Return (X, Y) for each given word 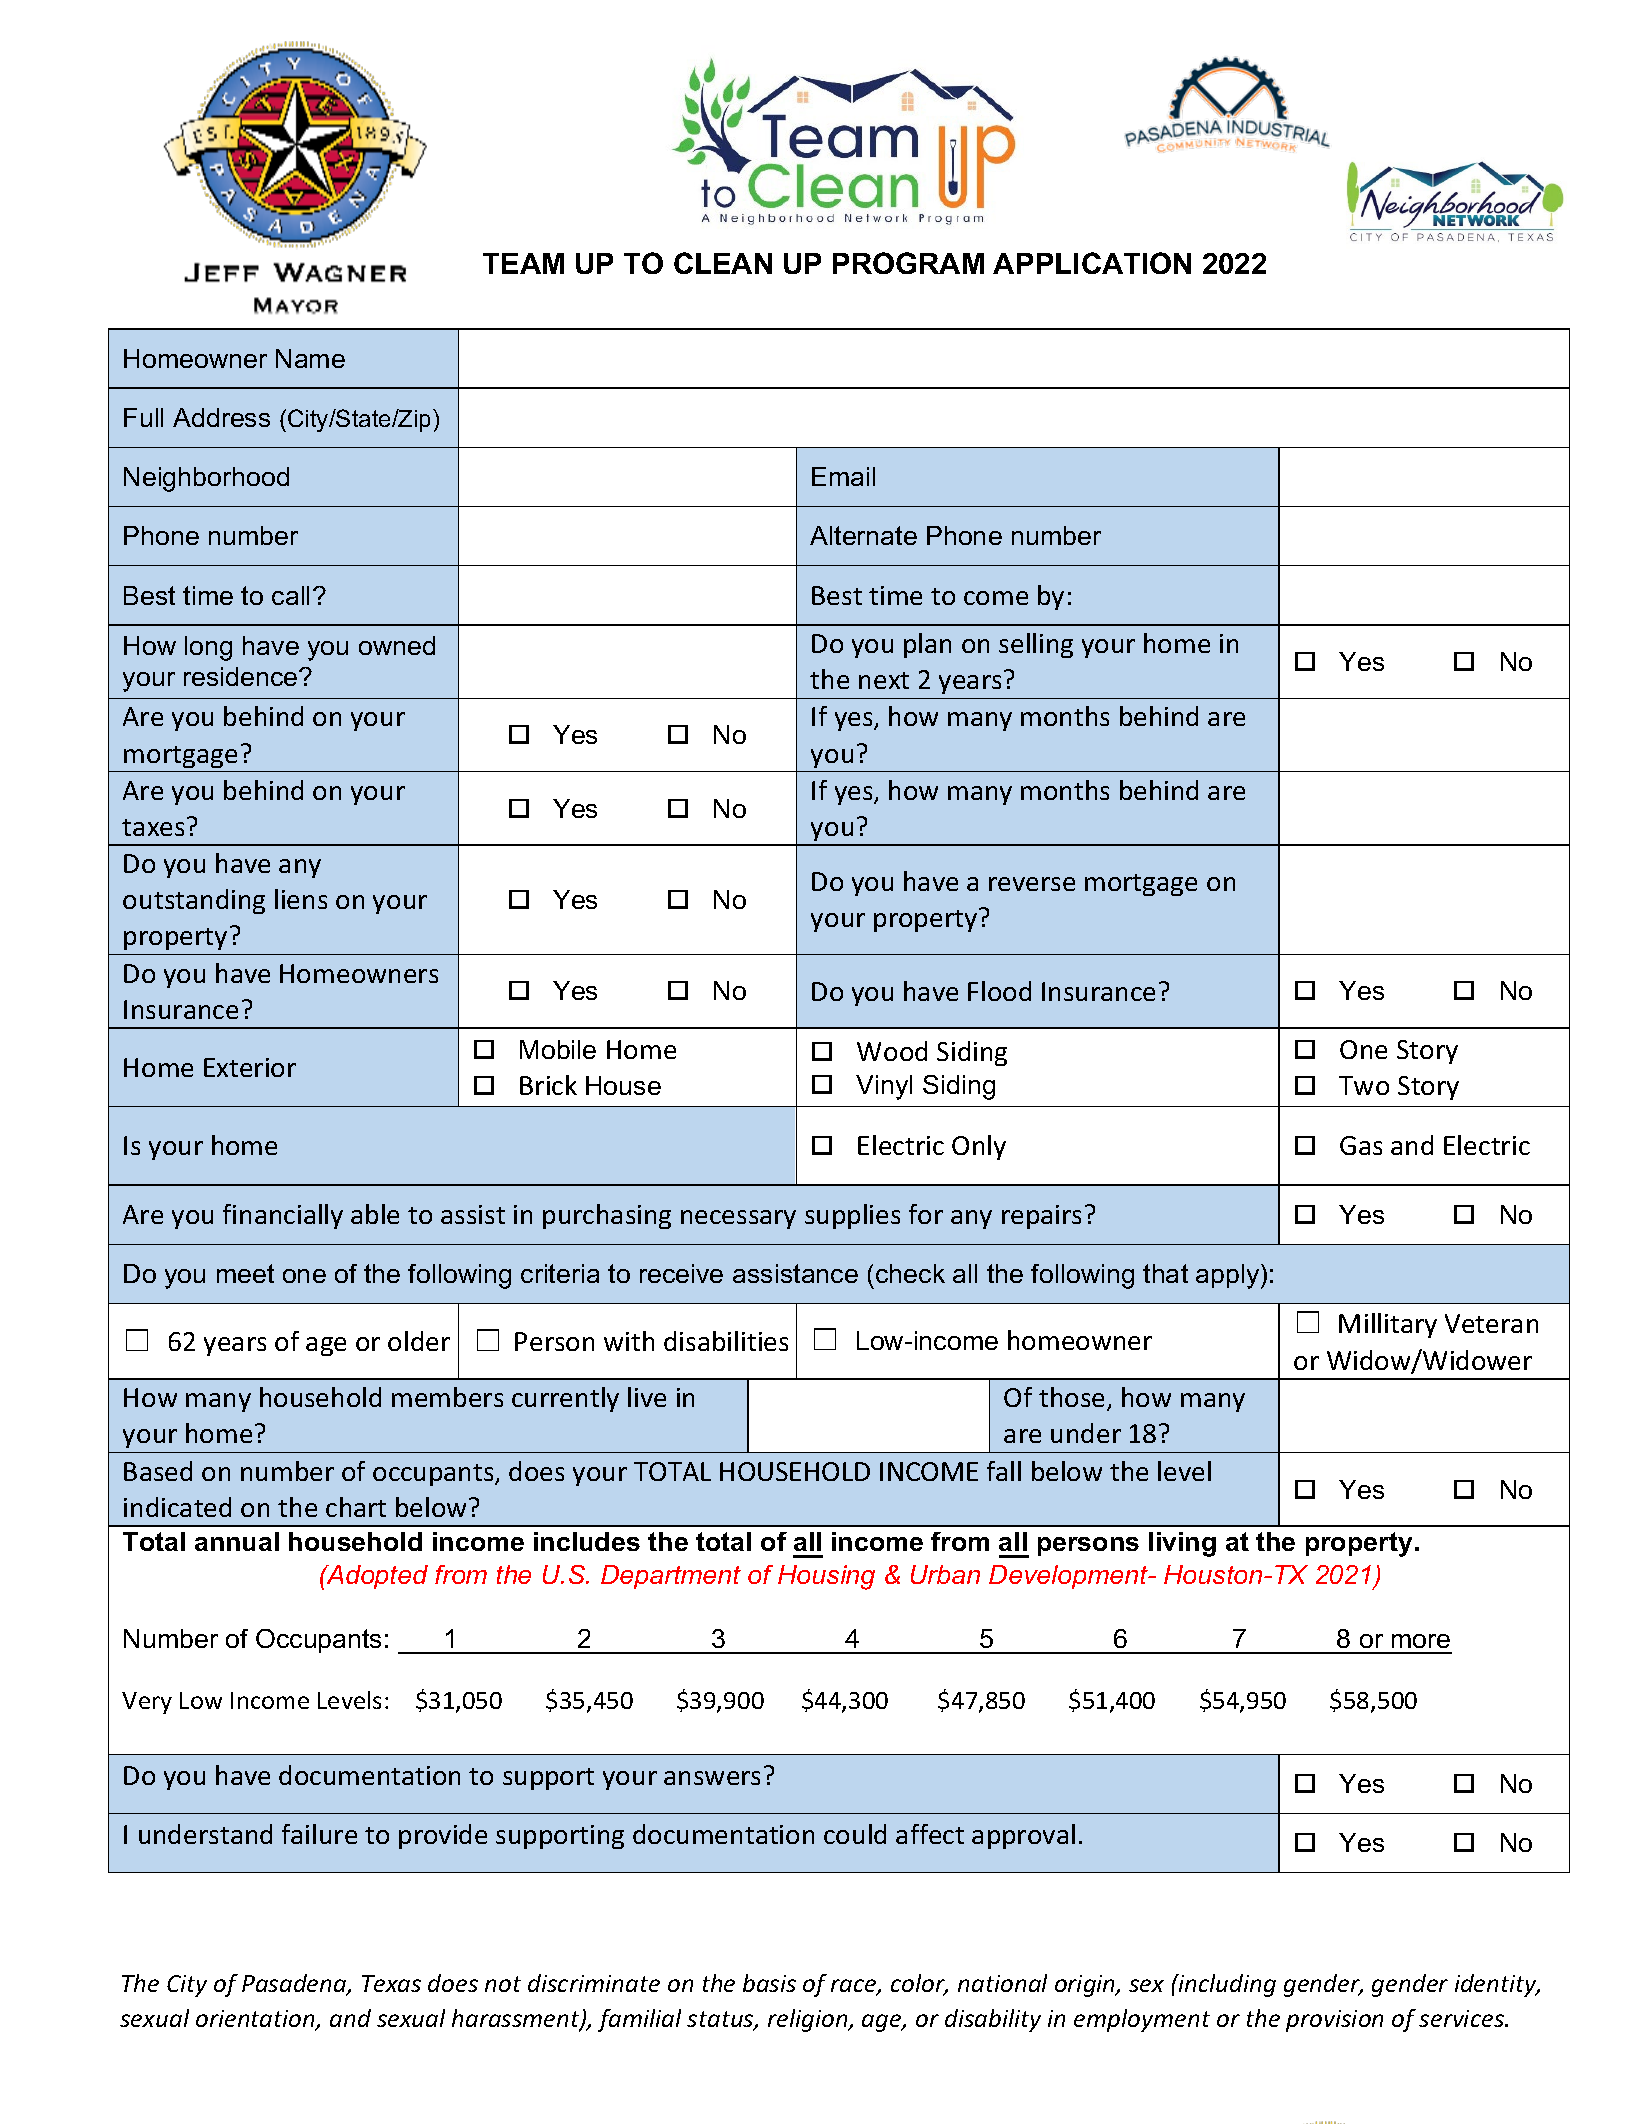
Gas (1361, 1145)
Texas (391, 1983)
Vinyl (884, 1087)
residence (242, 676)
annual (237, 1541)
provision (1334, 2021)
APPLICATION (1092, 263)
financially (283, 1216)
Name (310, 358)
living (1182, 1544)
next (884, 680)
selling (1036, 645)
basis (769, 1983)
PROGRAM (908, 263)
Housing (826, 1577)
